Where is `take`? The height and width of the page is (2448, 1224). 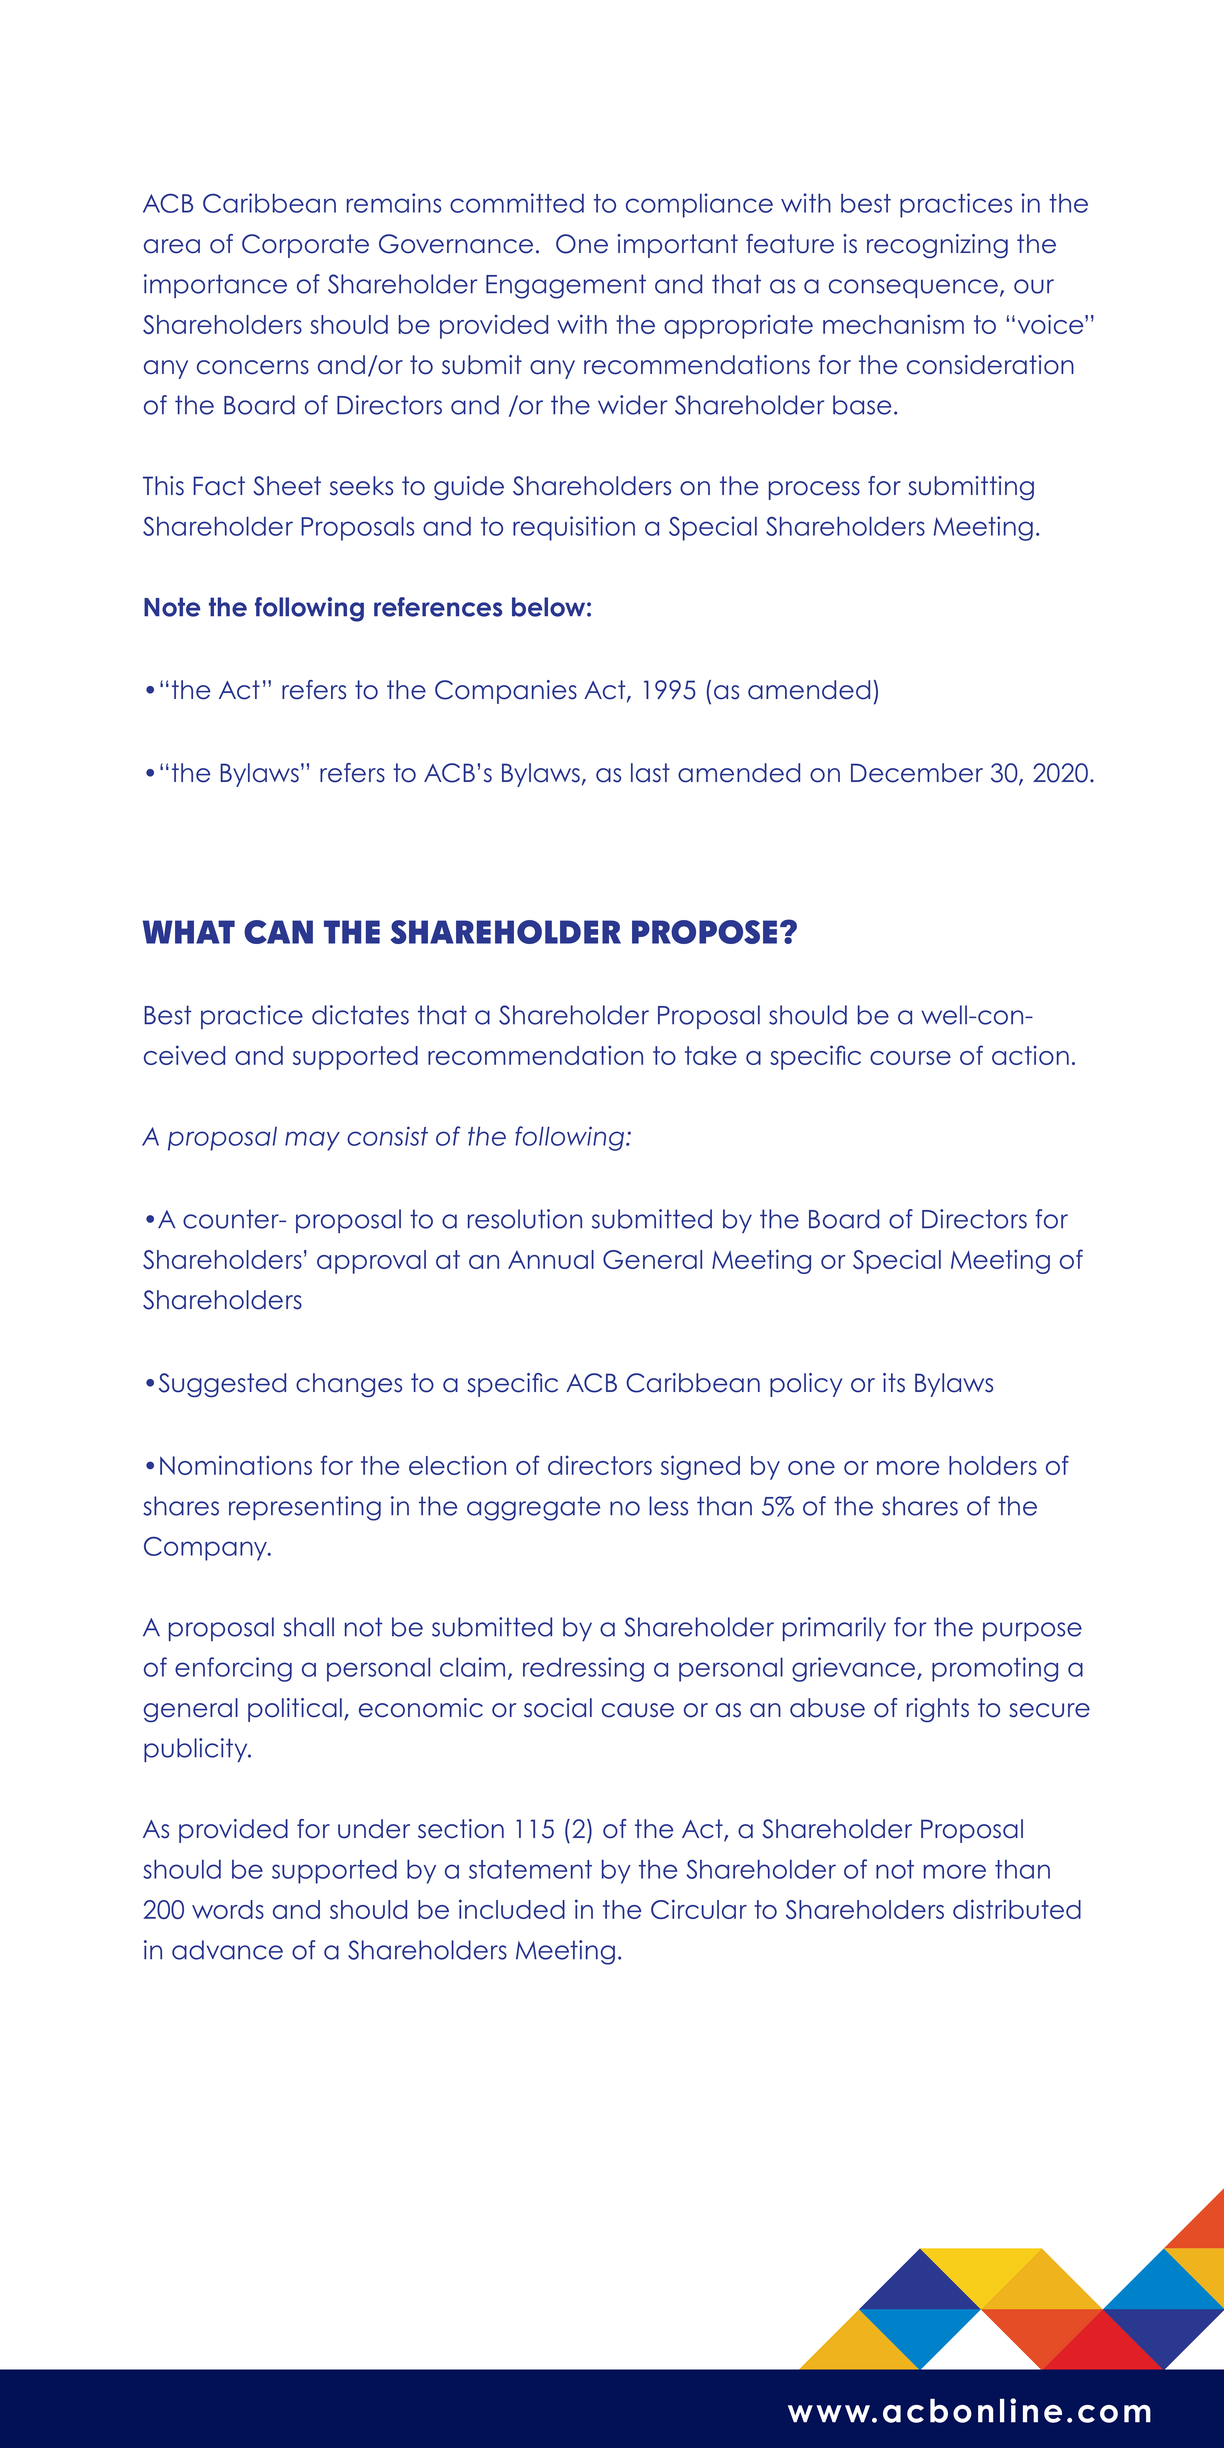 take is located at coordinates (711, 1055).
